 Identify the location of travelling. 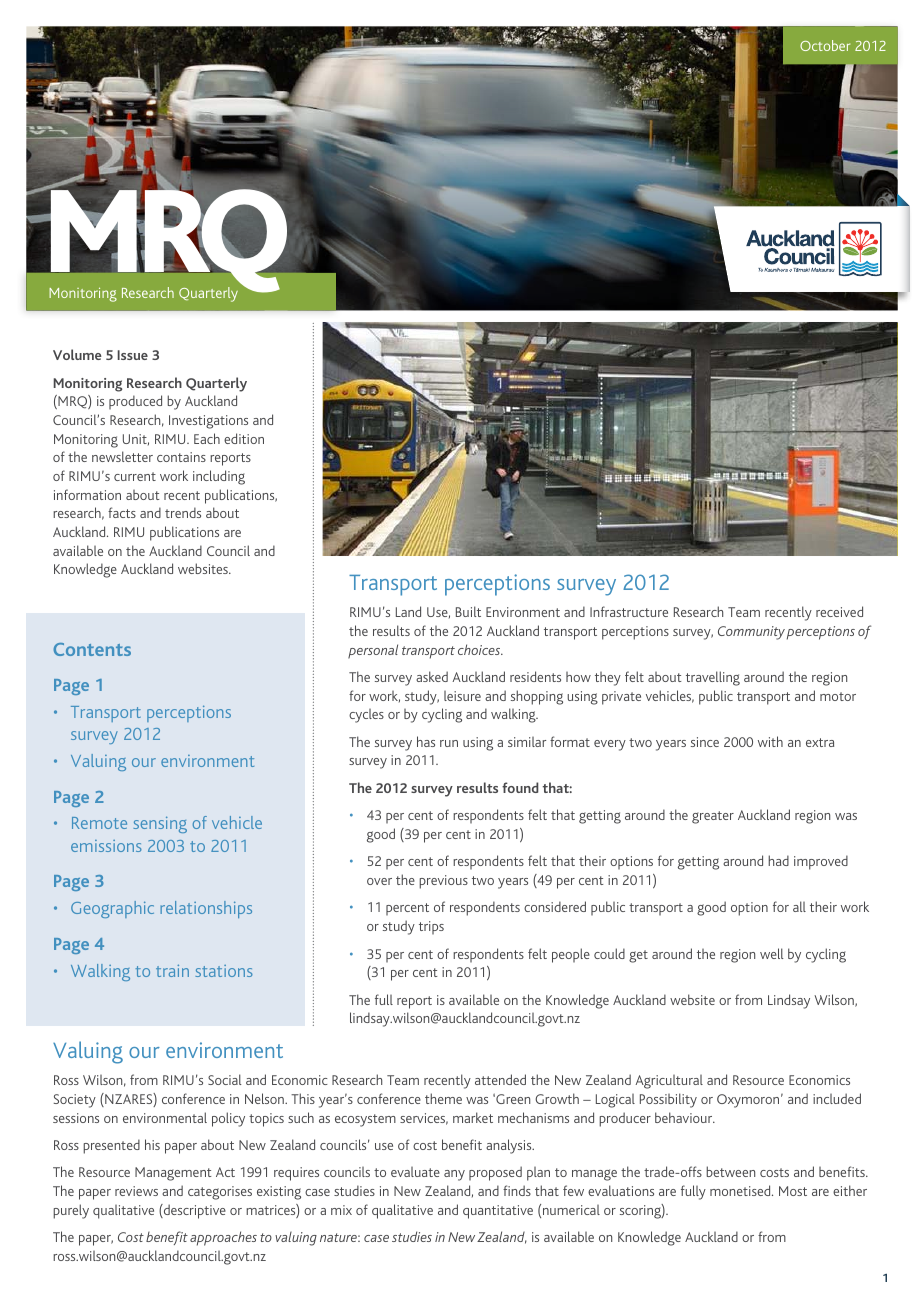
(713, 678).
